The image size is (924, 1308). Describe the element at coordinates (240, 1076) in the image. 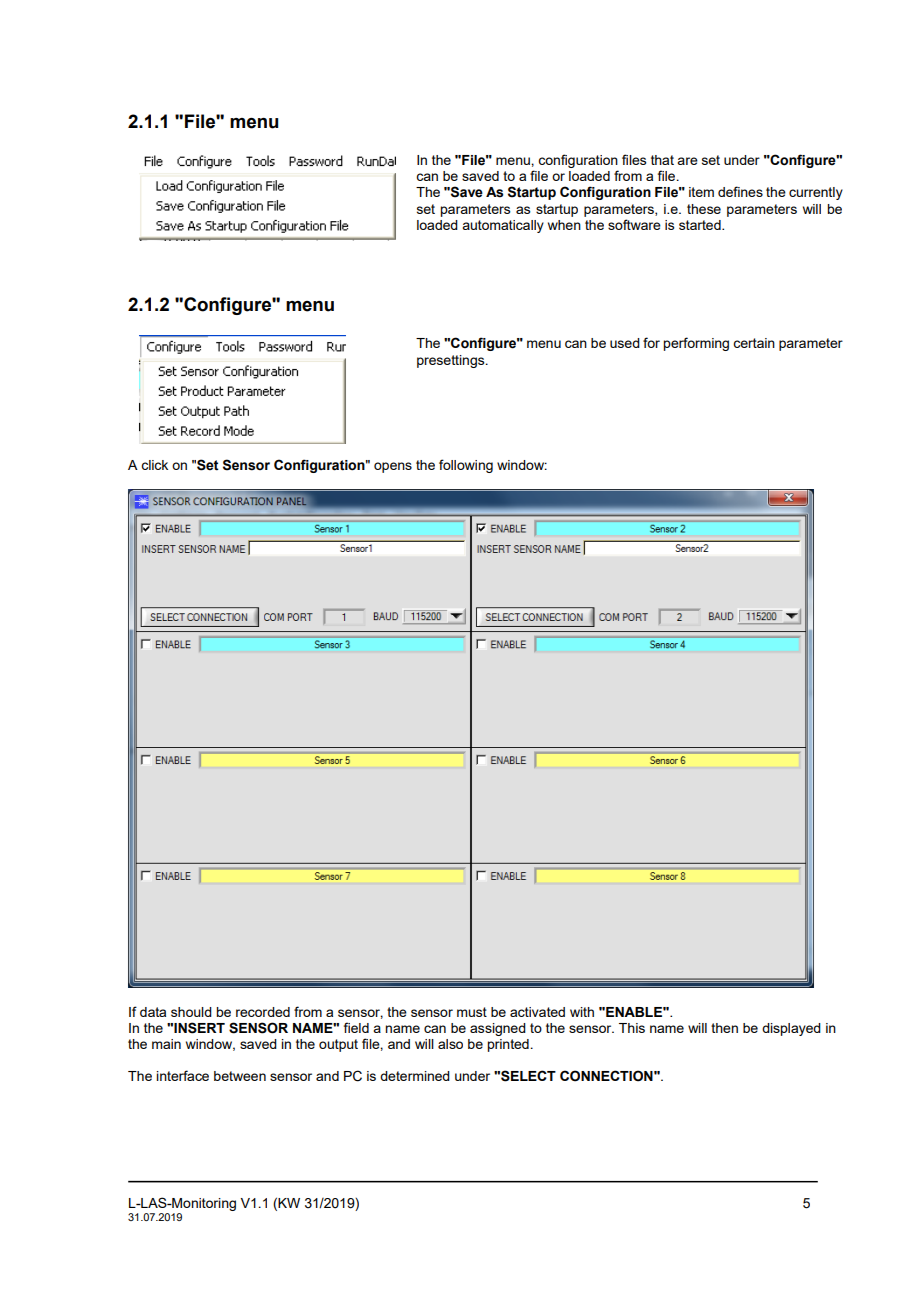

I see `between` at that location.
